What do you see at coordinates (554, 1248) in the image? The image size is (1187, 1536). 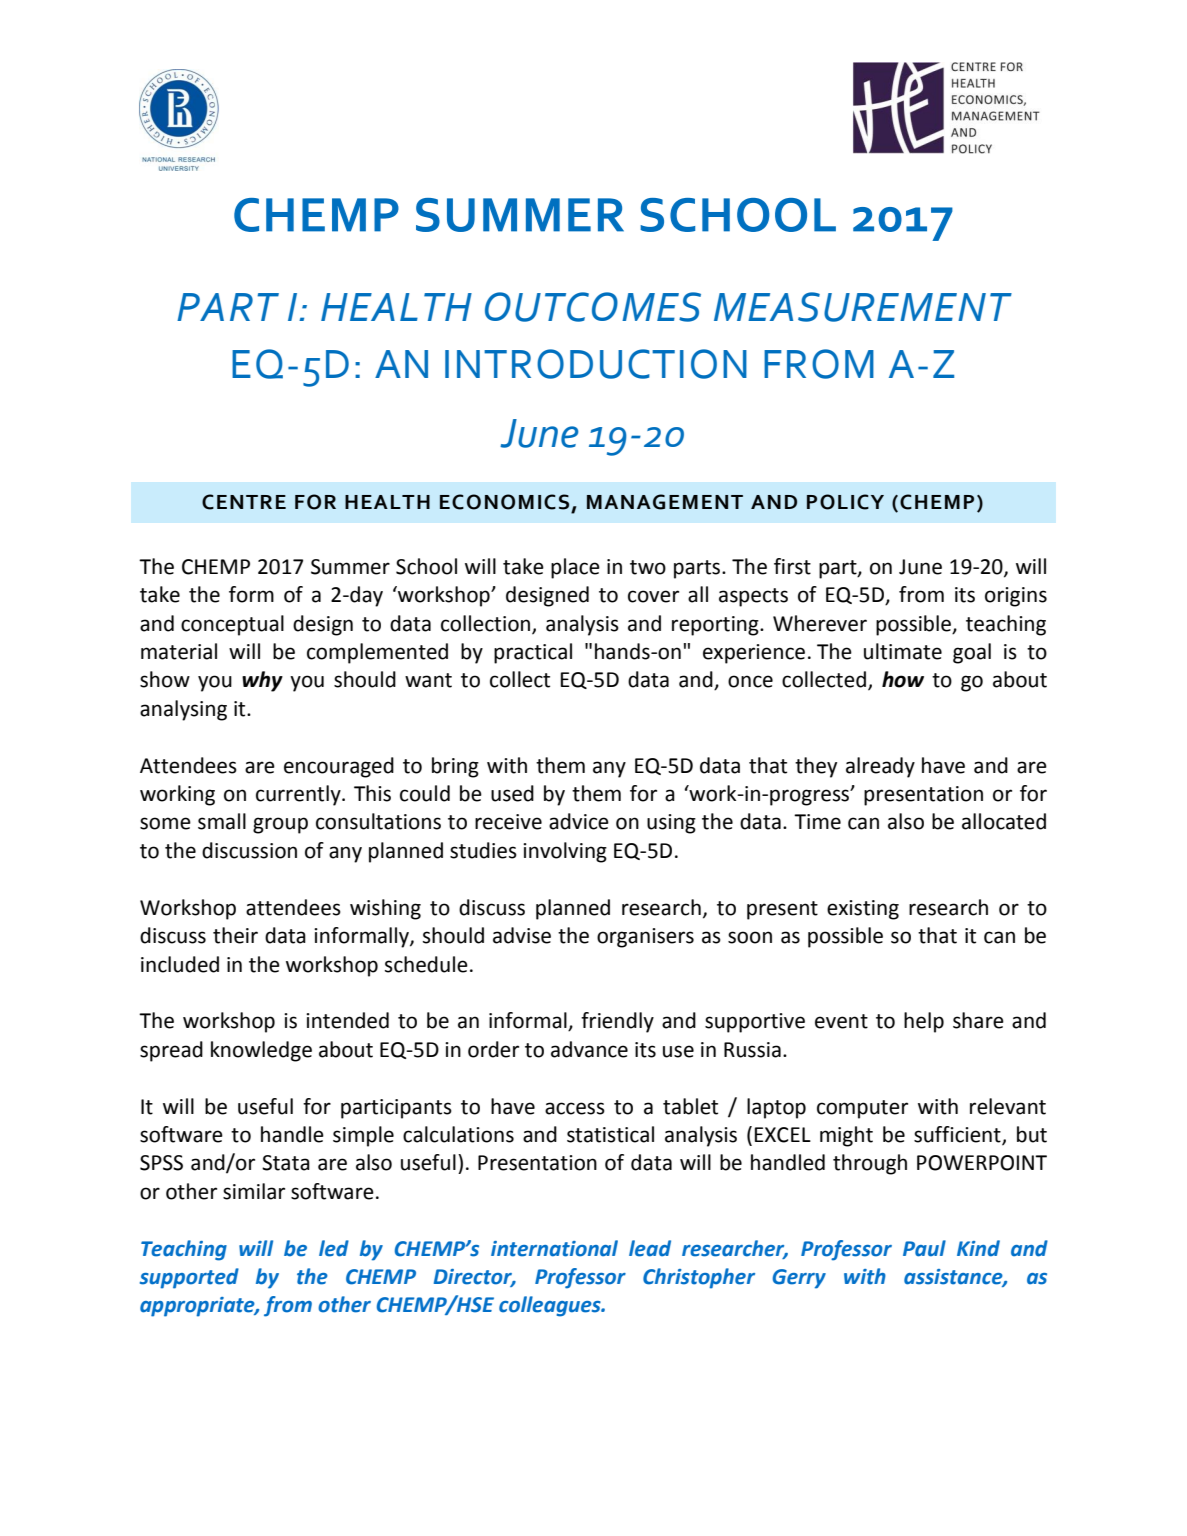 I see `international` at bounding box center [554, 1248].
